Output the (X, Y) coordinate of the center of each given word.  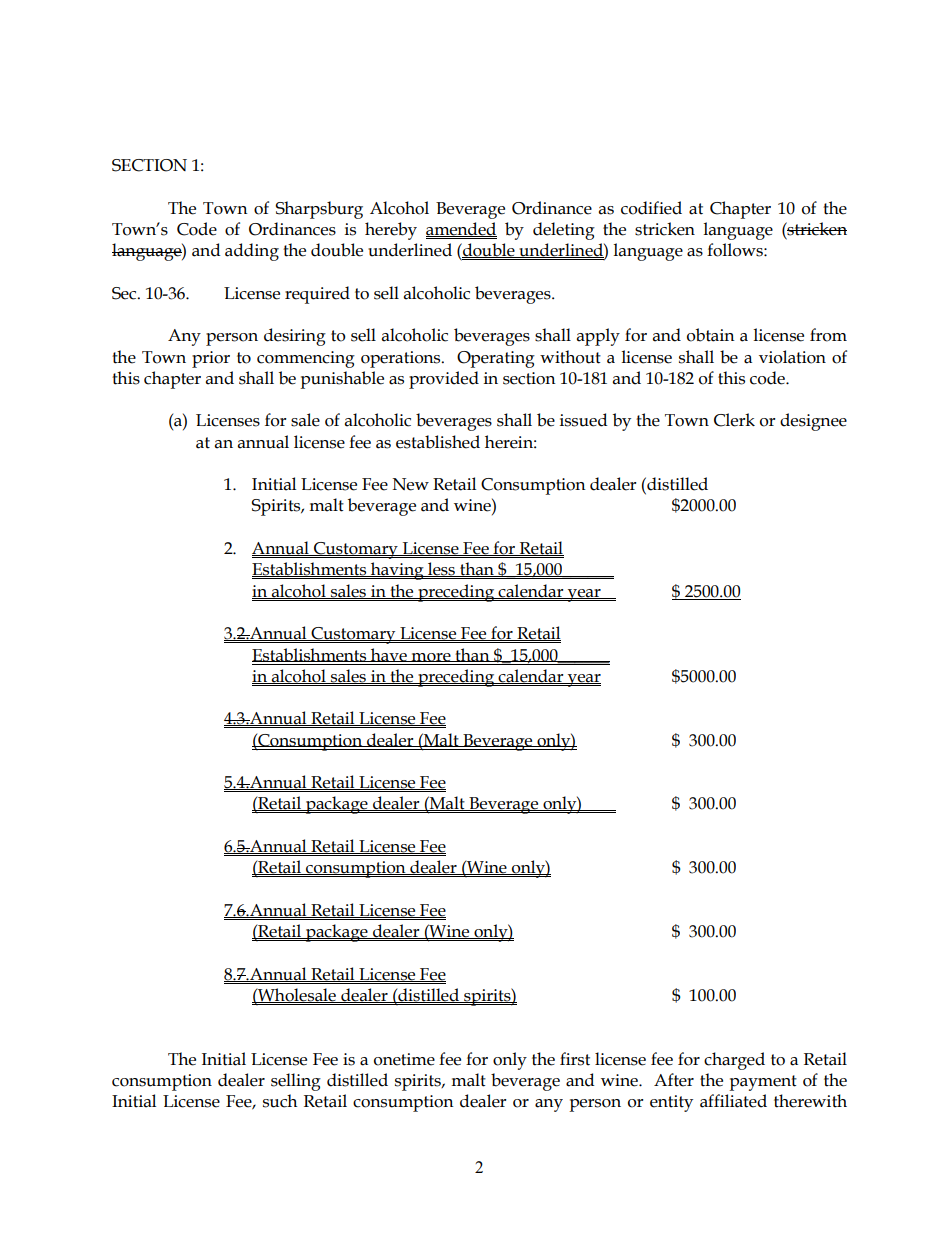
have (389, 655)
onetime (404, 1059)
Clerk (734, 420)
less (441, 569)
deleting (564, 231)
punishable (342, 380)
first (575, 1059)
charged (734, 1061)
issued (584, 420)
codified (651, 208)
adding (252, 252)
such (280, 1101)
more (431, 657)
